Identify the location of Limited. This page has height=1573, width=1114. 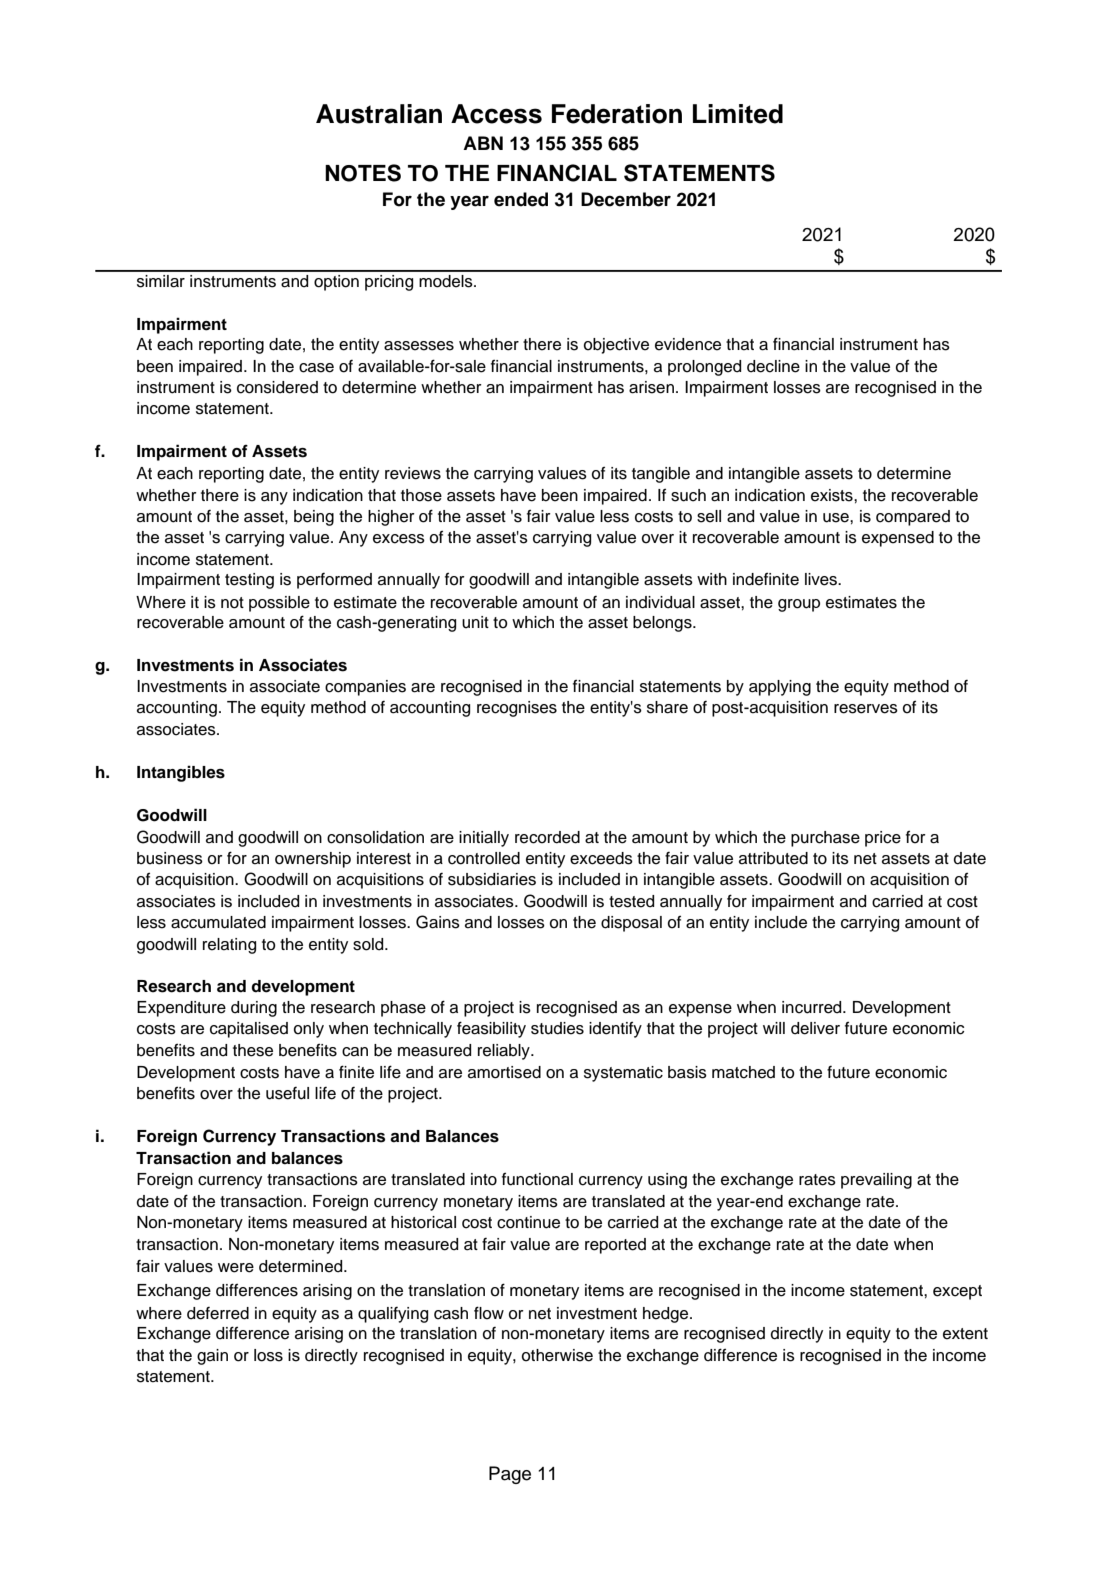
(738, 114).
